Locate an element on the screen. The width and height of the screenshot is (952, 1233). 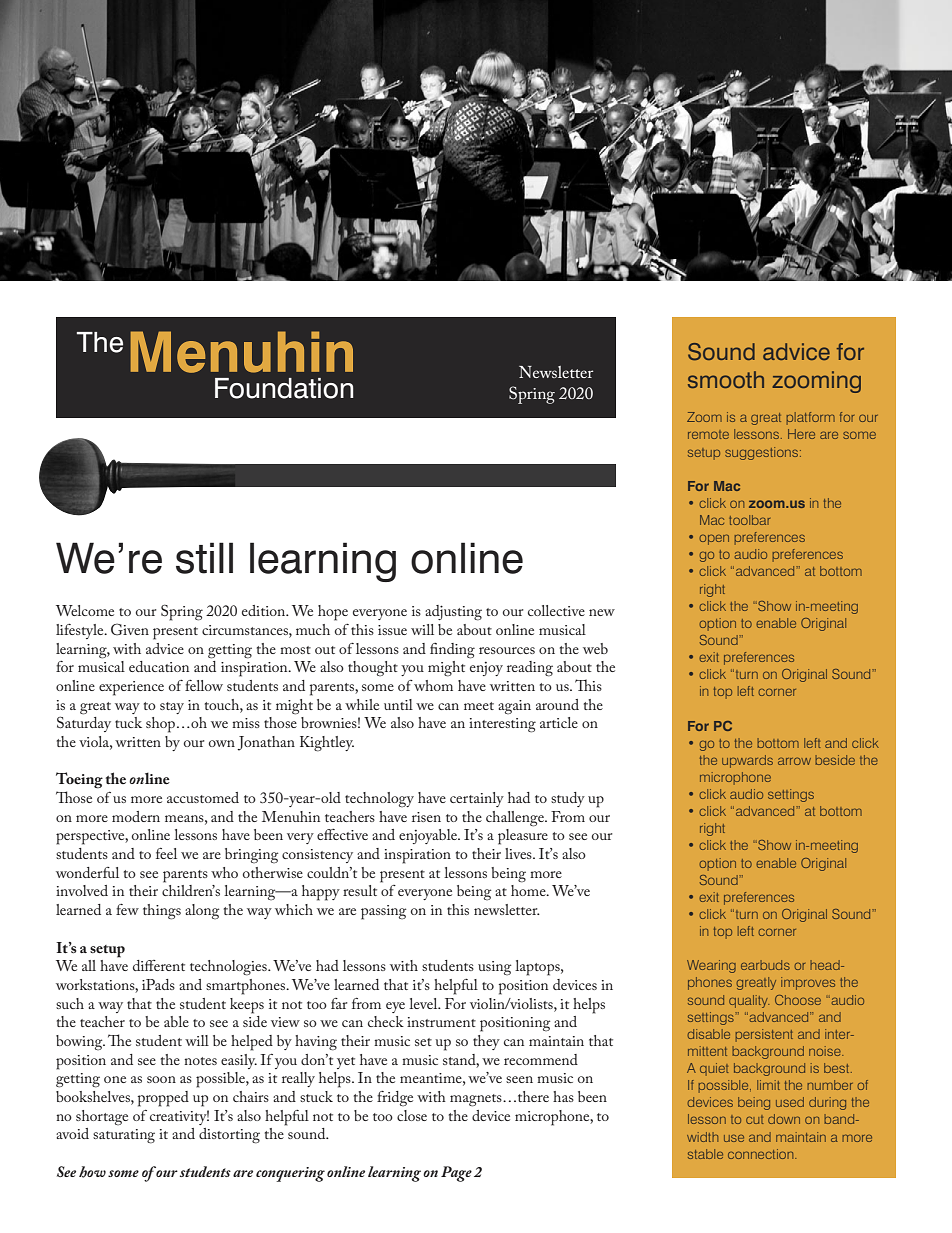
passing is located at coordinates (383, 912).
